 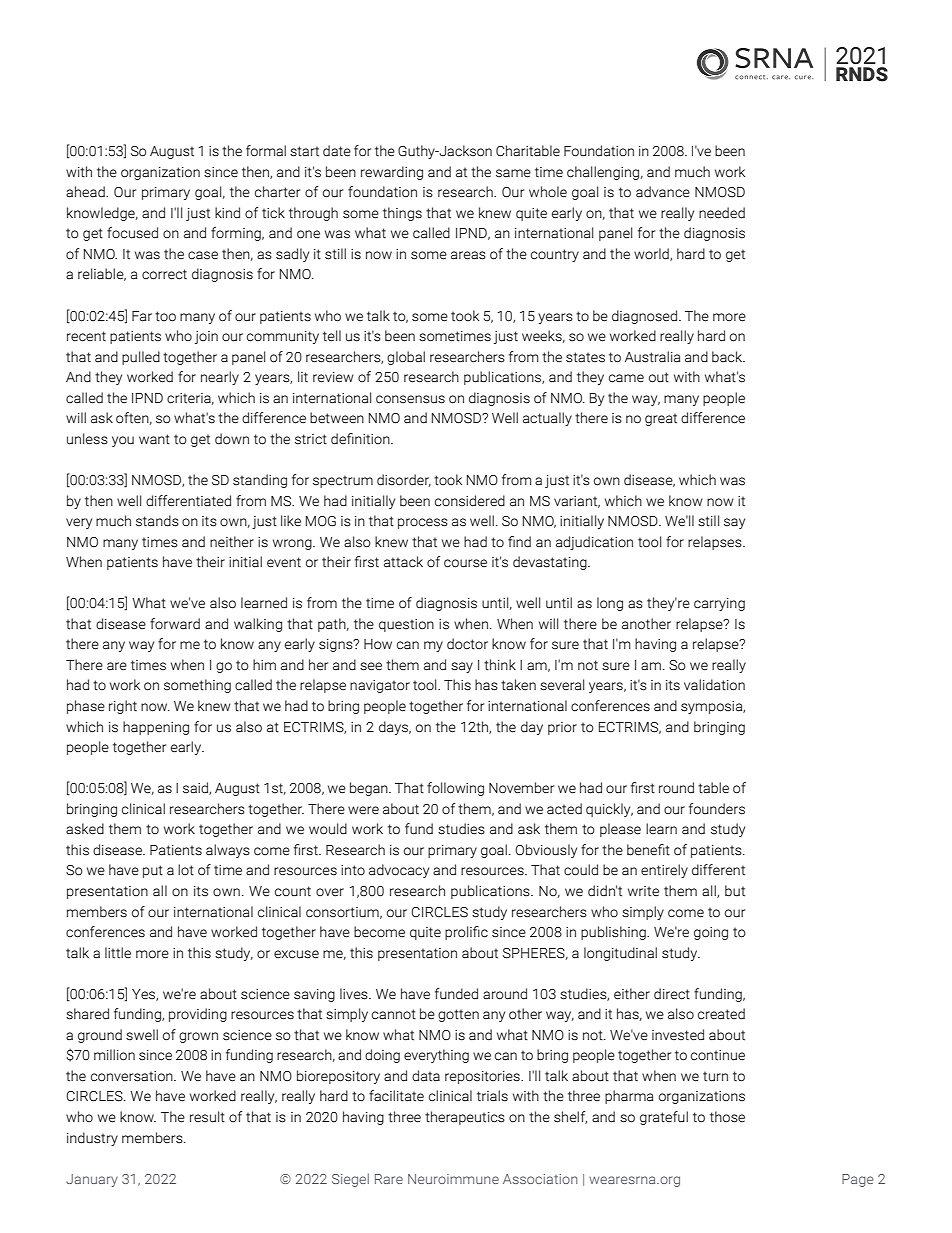 What do you see at coordinates (466, 933) in the page?
I see `prolific` at bounding box center [466, 933].
